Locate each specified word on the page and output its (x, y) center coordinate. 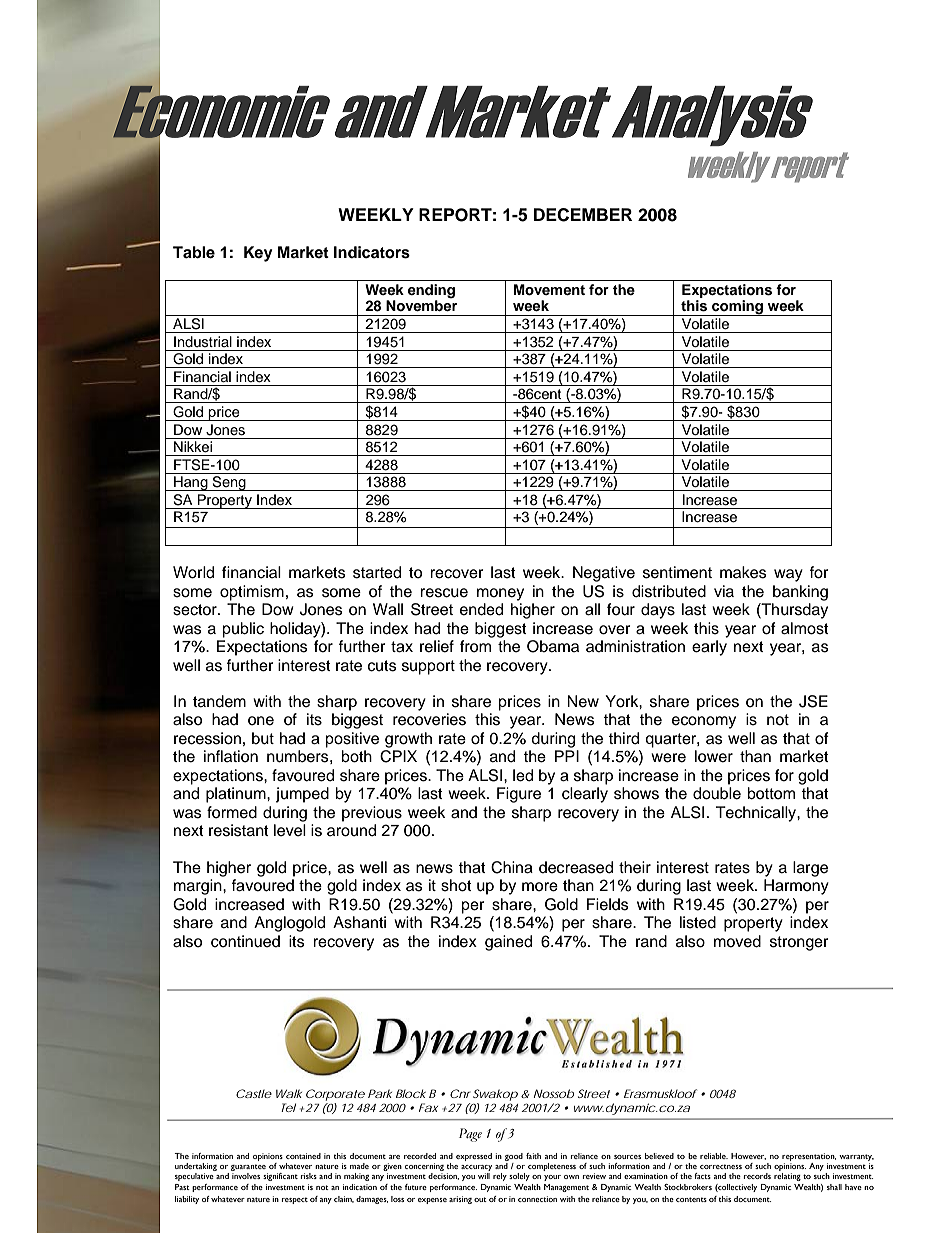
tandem (219, 701)
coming (737, 308)
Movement (549, 290)
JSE (813, 701)
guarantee (249, 1169)
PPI (567, 756)
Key (258, 254)
